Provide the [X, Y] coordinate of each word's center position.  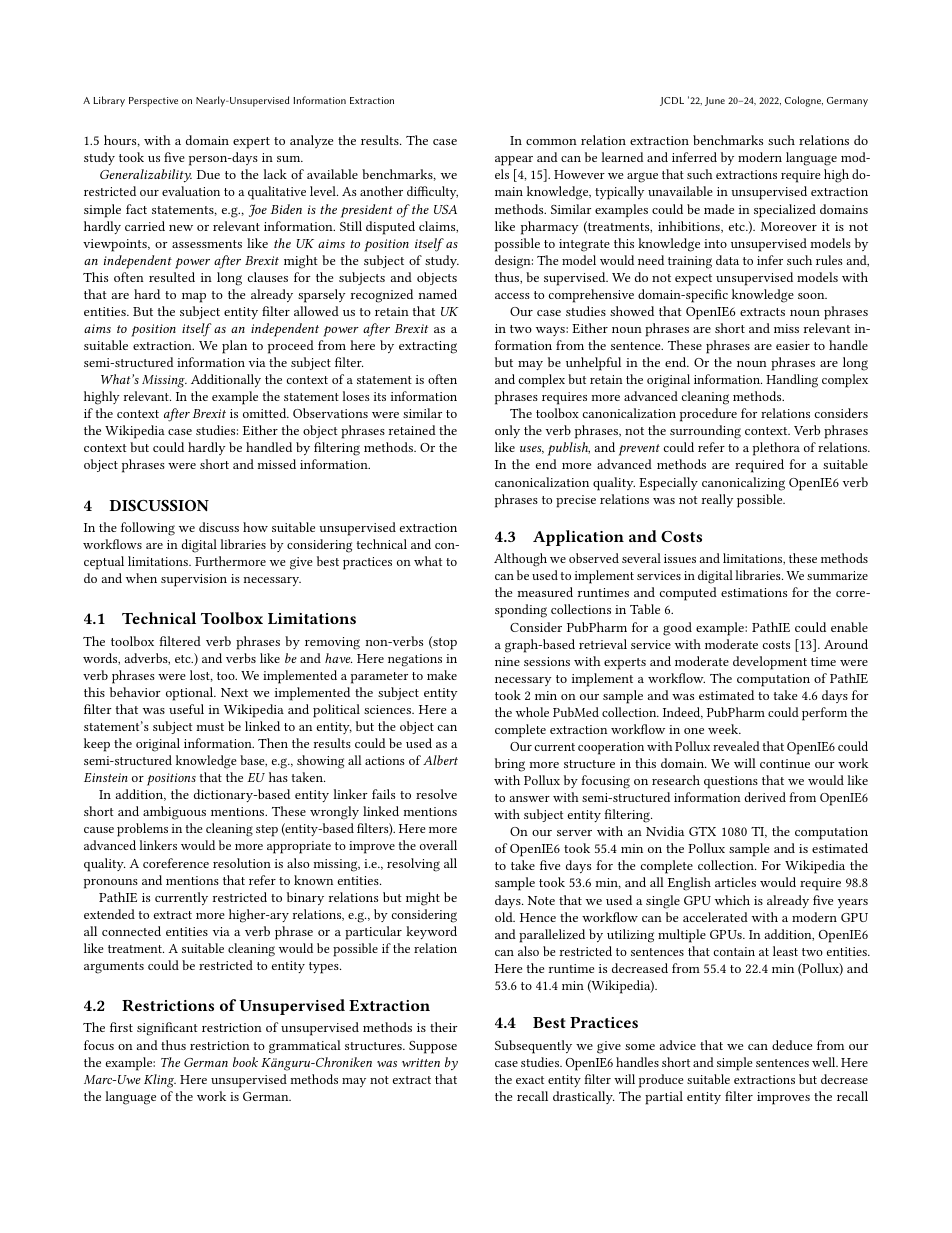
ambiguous [174, 813]
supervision [194, 580]
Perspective [153, 102]
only [507, 431]
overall [438, 845]
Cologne [804, 101]
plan [234, 347]
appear [514, 161]
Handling [792, 381]
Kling [160, 1081]
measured [545, 592]
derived [765, 797]
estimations [754, 592]
